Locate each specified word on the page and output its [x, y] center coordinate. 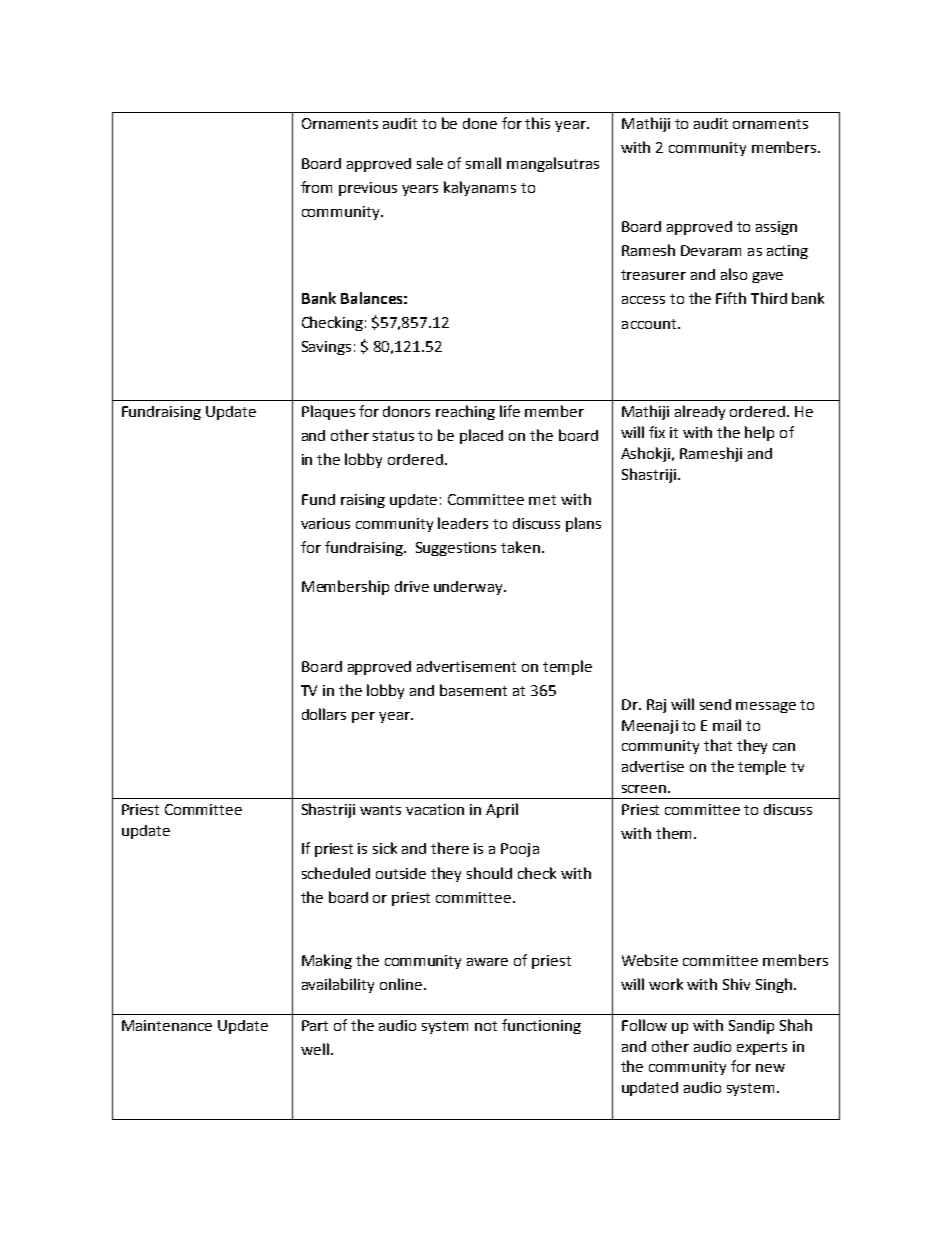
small [483, 163]
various [325, 523]
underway [469, 588]
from [316, 187]
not [486, 1026]
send [715, 704]
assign [776, 228]
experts [762, 1048]
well [315, 1049]
